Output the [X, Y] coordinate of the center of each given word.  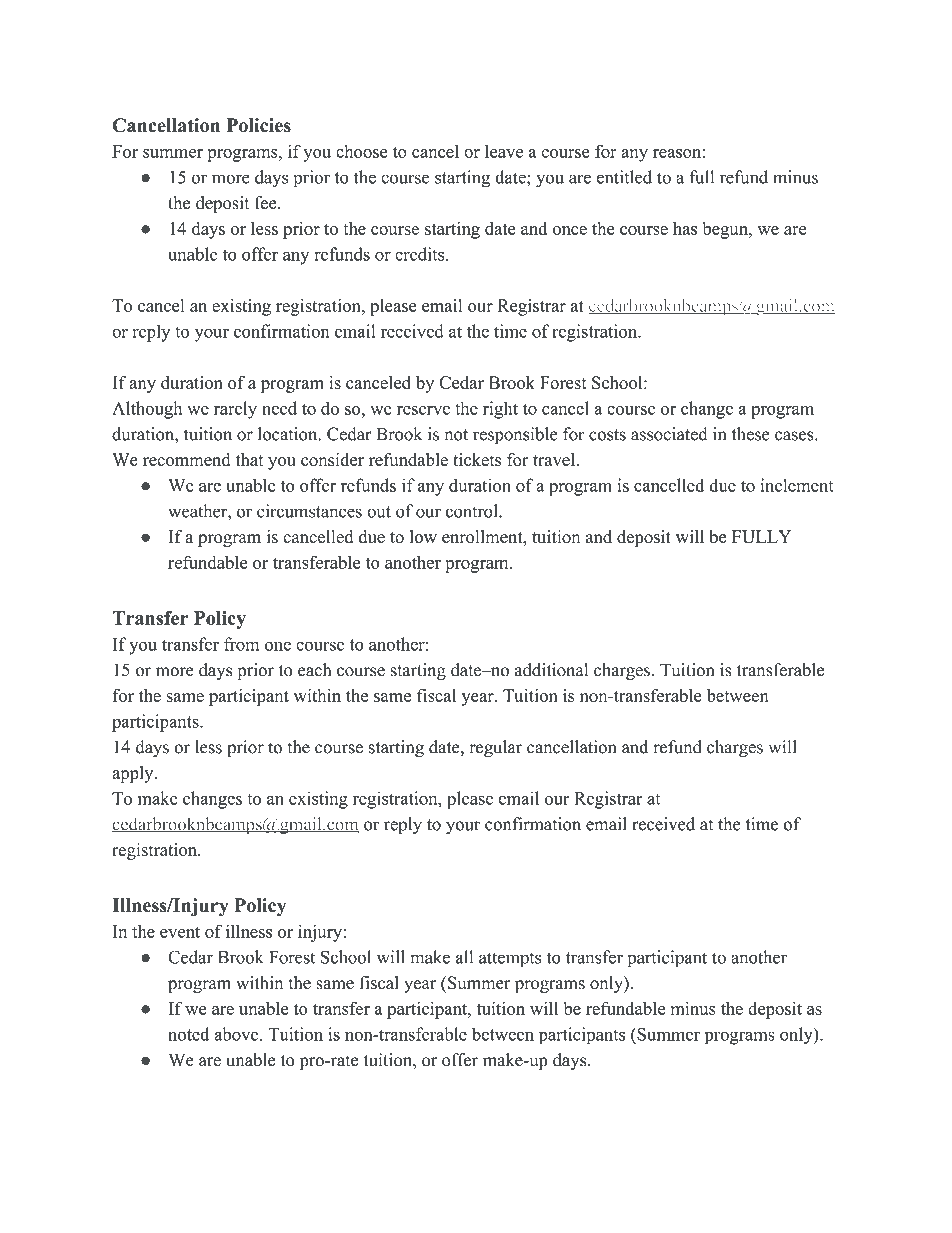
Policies [258, 125]
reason [677, 153]
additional [551, 670]
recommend [187, 459]
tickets [477, 460]
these [751, 434]
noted [189, 1034]
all [464, 957]
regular [495, 749]
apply [134, 774]
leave [504, 151]
